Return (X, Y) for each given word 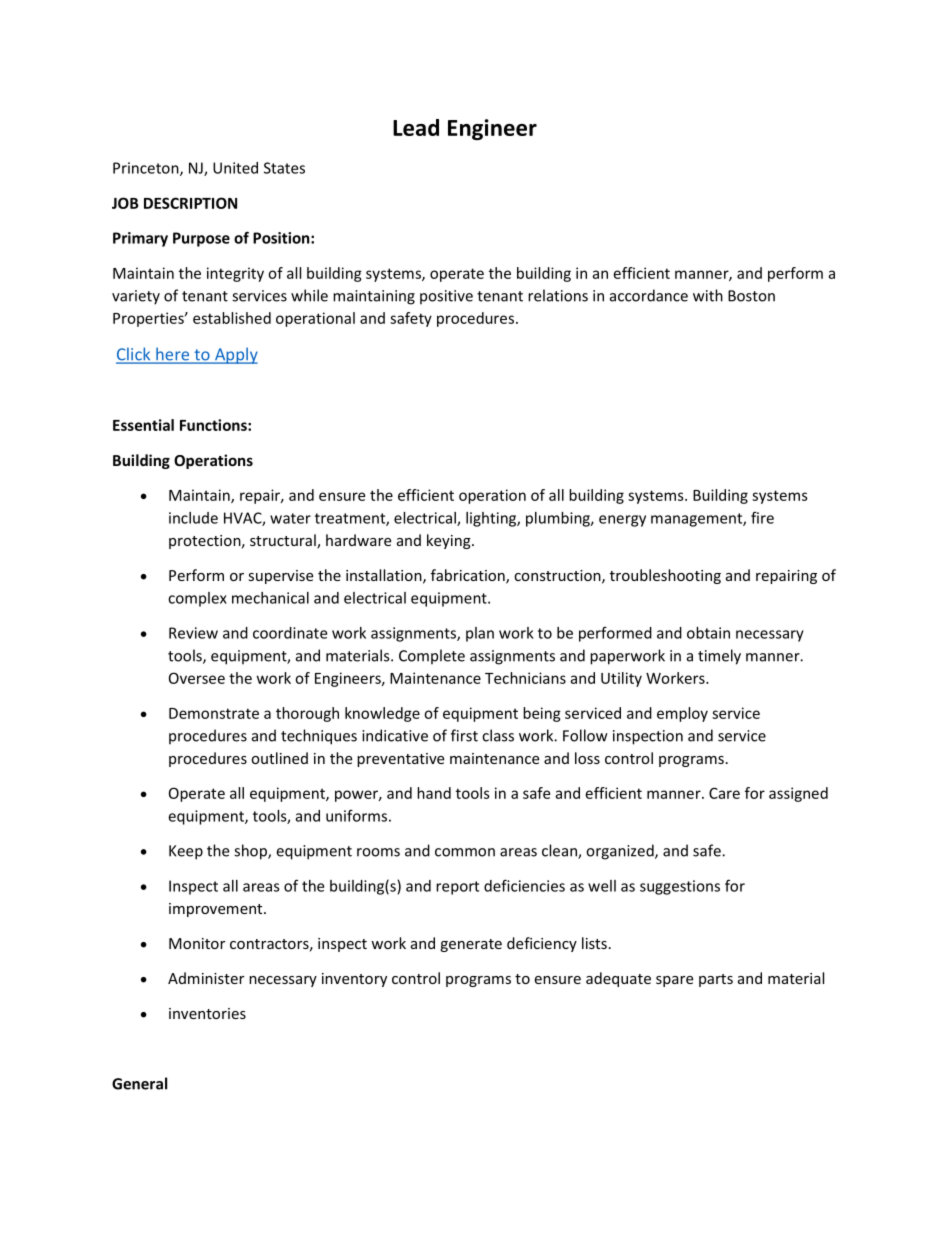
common (465, 852)
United (235, 168)
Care (724, 793)
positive (446, 297)
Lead (416, 127)
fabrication (469, 576)
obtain (708, 633)
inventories (207, 1013)
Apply (235, 355)
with (708, 295)
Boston (751, 296)
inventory (354, 980)
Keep (186, 852)
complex (197, 599)
